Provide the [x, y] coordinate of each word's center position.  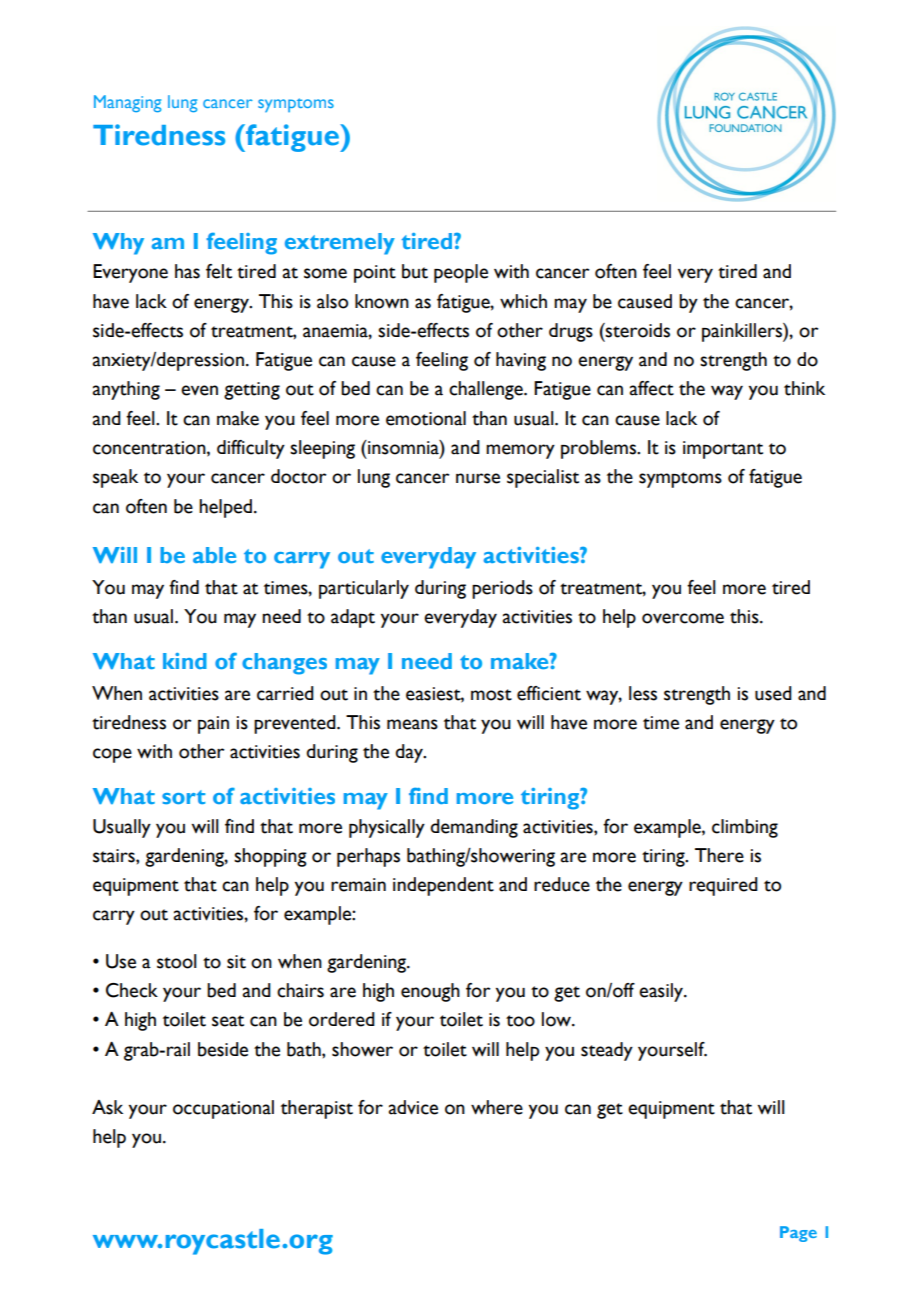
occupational [223, 1109]
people [461, 273]
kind [185, 661]
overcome [683, 618]
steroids [637, 330]
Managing [128, 104]
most [491, 695]
